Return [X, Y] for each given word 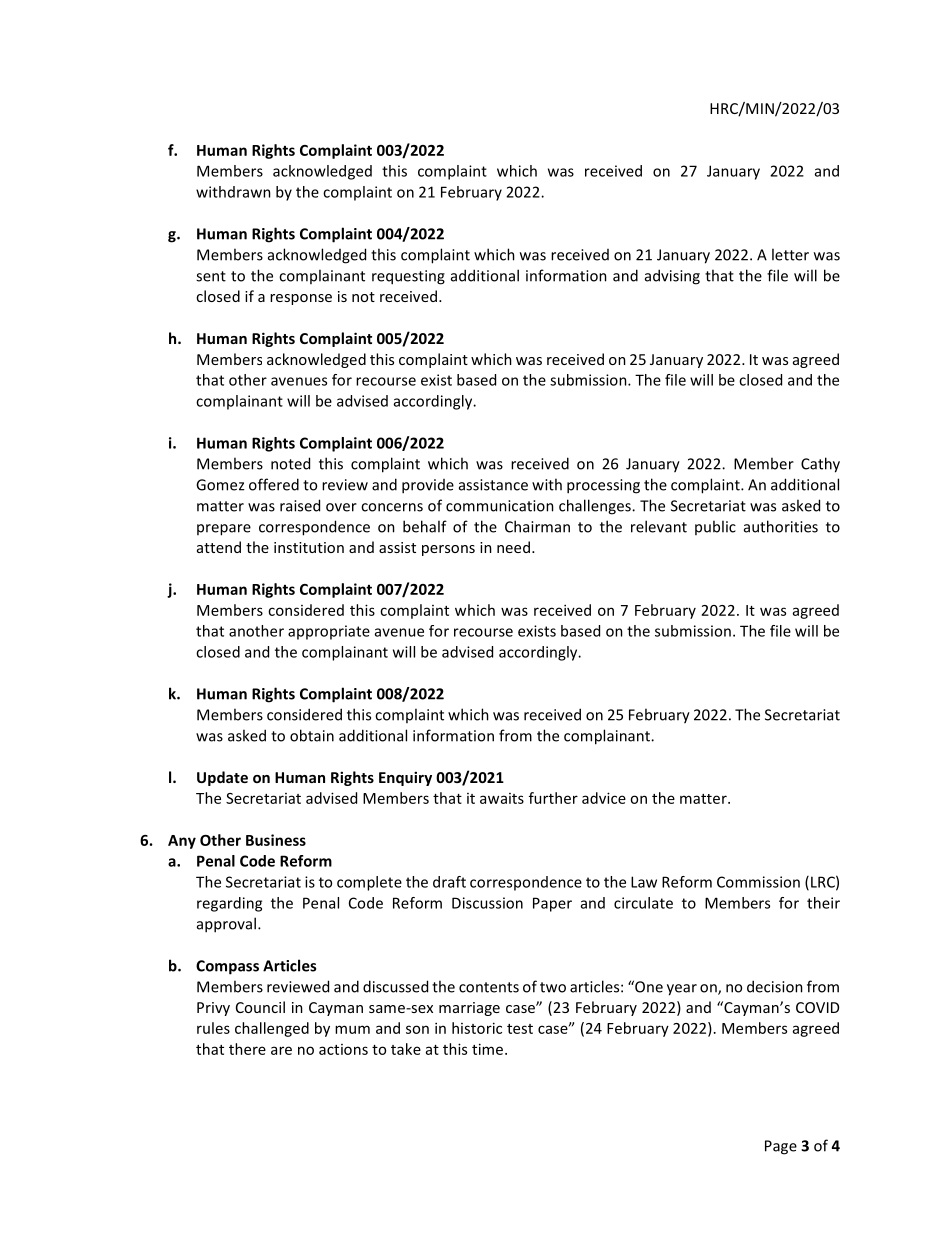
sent [211, 276]
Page [781, 1147]
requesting [408, 277]
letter [790, 254]
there [247, 1049]
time [487, 1049]
